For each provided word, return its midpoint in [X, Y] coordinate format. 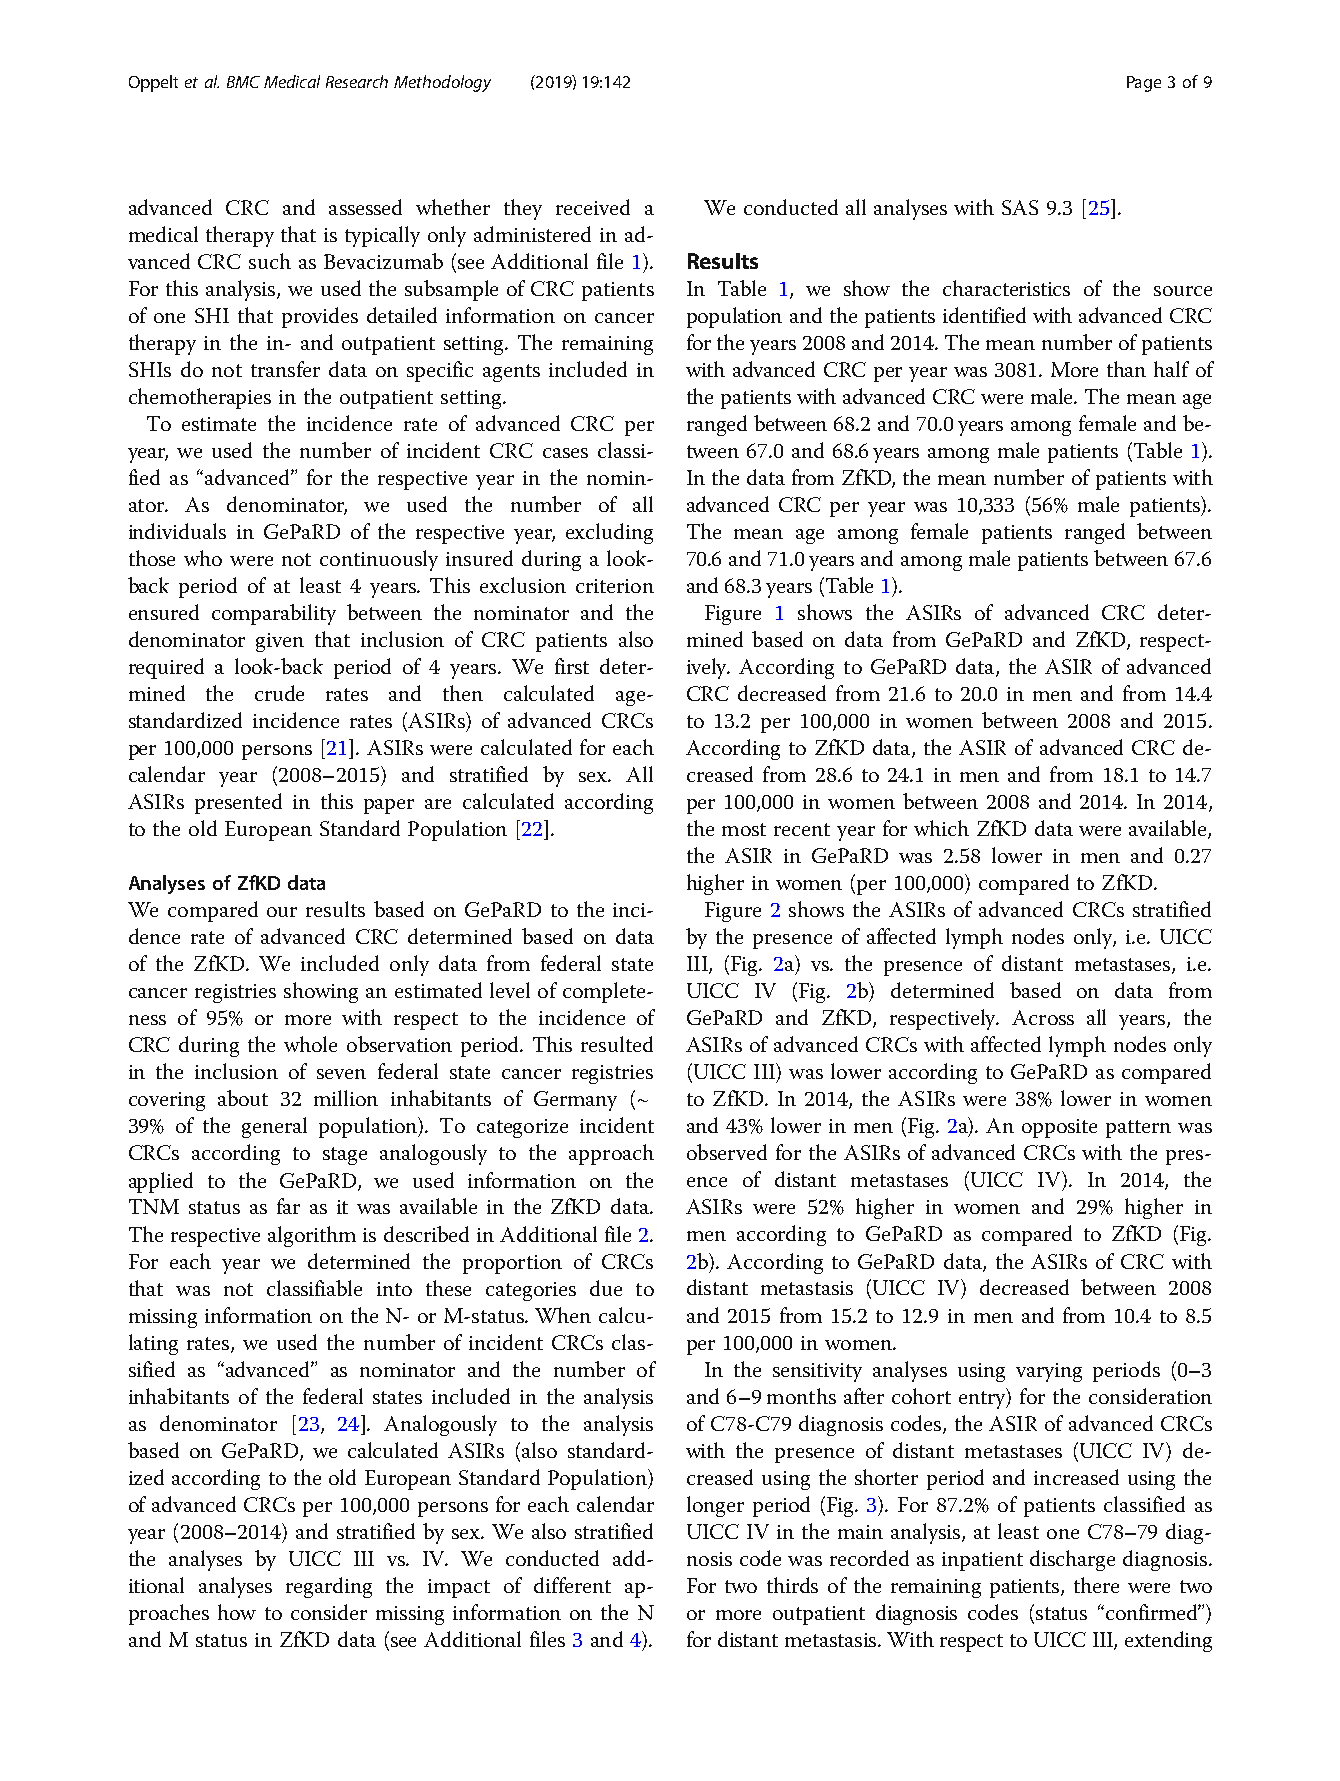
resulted [617, 1044]
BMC [243, 82]
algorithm [312, 1236]
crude [279, 693]
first [572, 666]
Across [1043, 1017]
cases [565, 453]
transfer [285, 369]
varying [1049, 1372]
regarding [329, 1587]
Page [1144, 84]
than [1126, 369]
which [941, 828]
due [606, 1288]
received [593, 207]
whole [310, 1044]
